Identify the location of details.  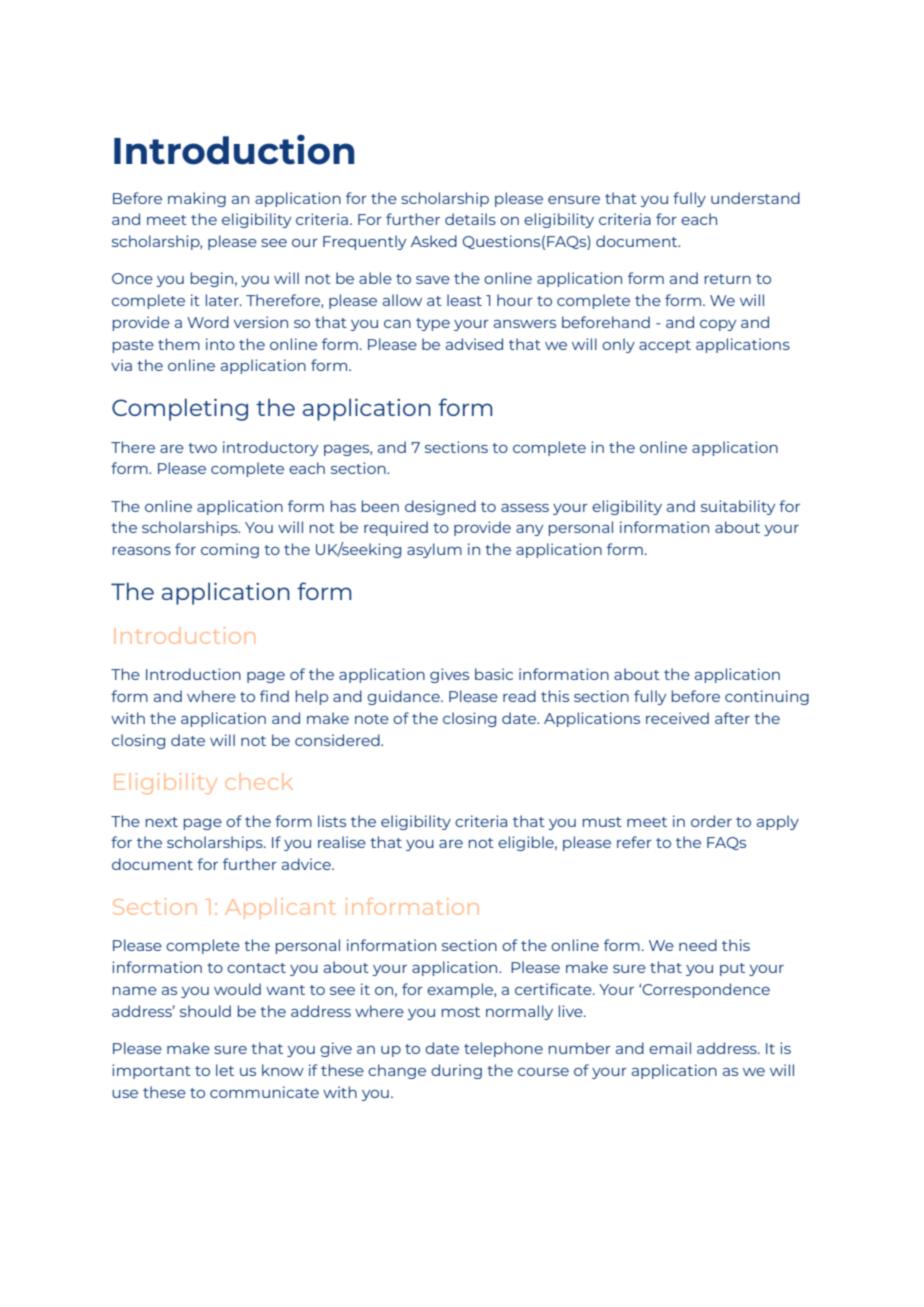
(470, 219).
